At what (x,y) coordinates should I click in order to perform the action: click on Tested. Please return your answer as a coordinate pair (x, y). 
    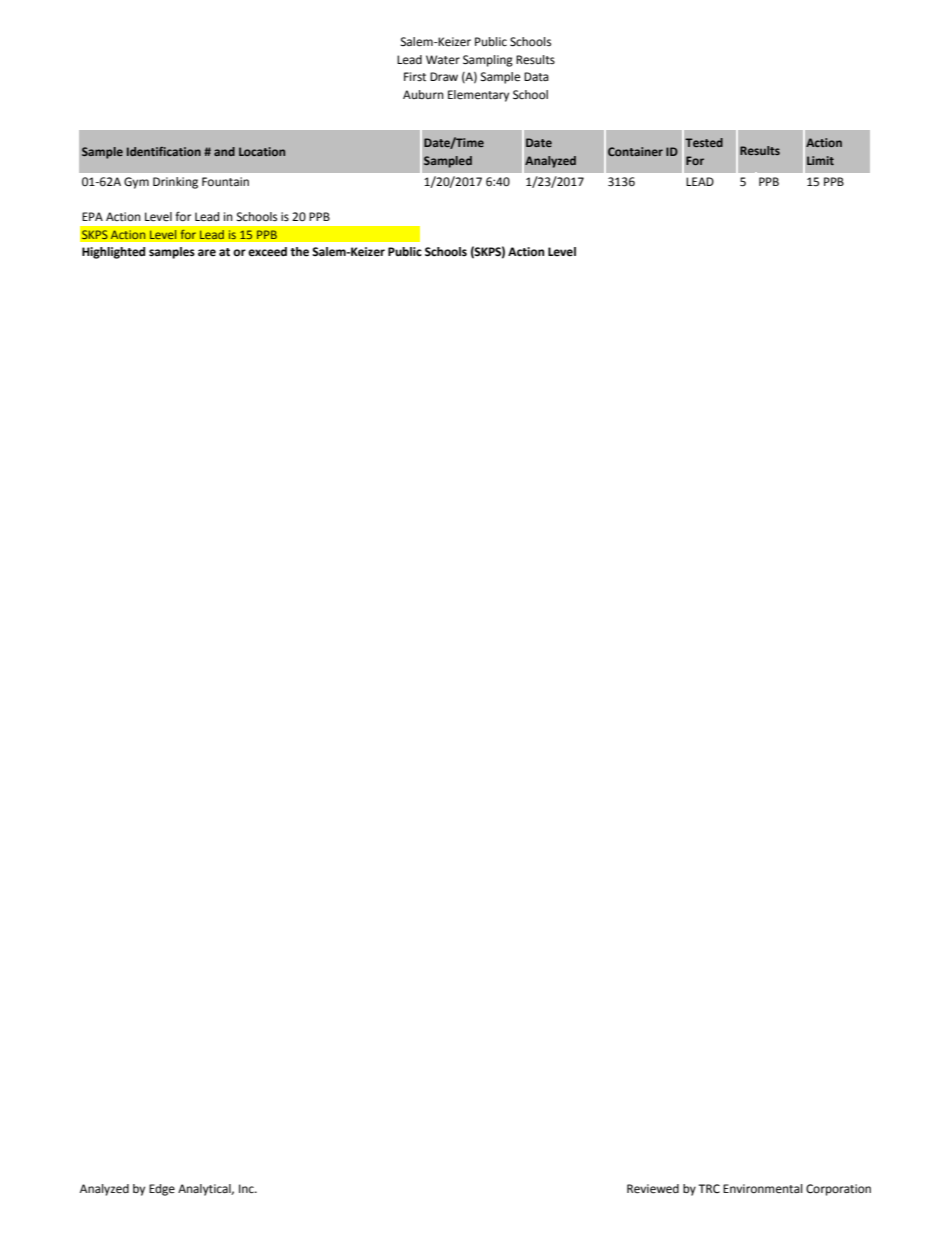
    Looking at the image, I should click on (704, 142).
